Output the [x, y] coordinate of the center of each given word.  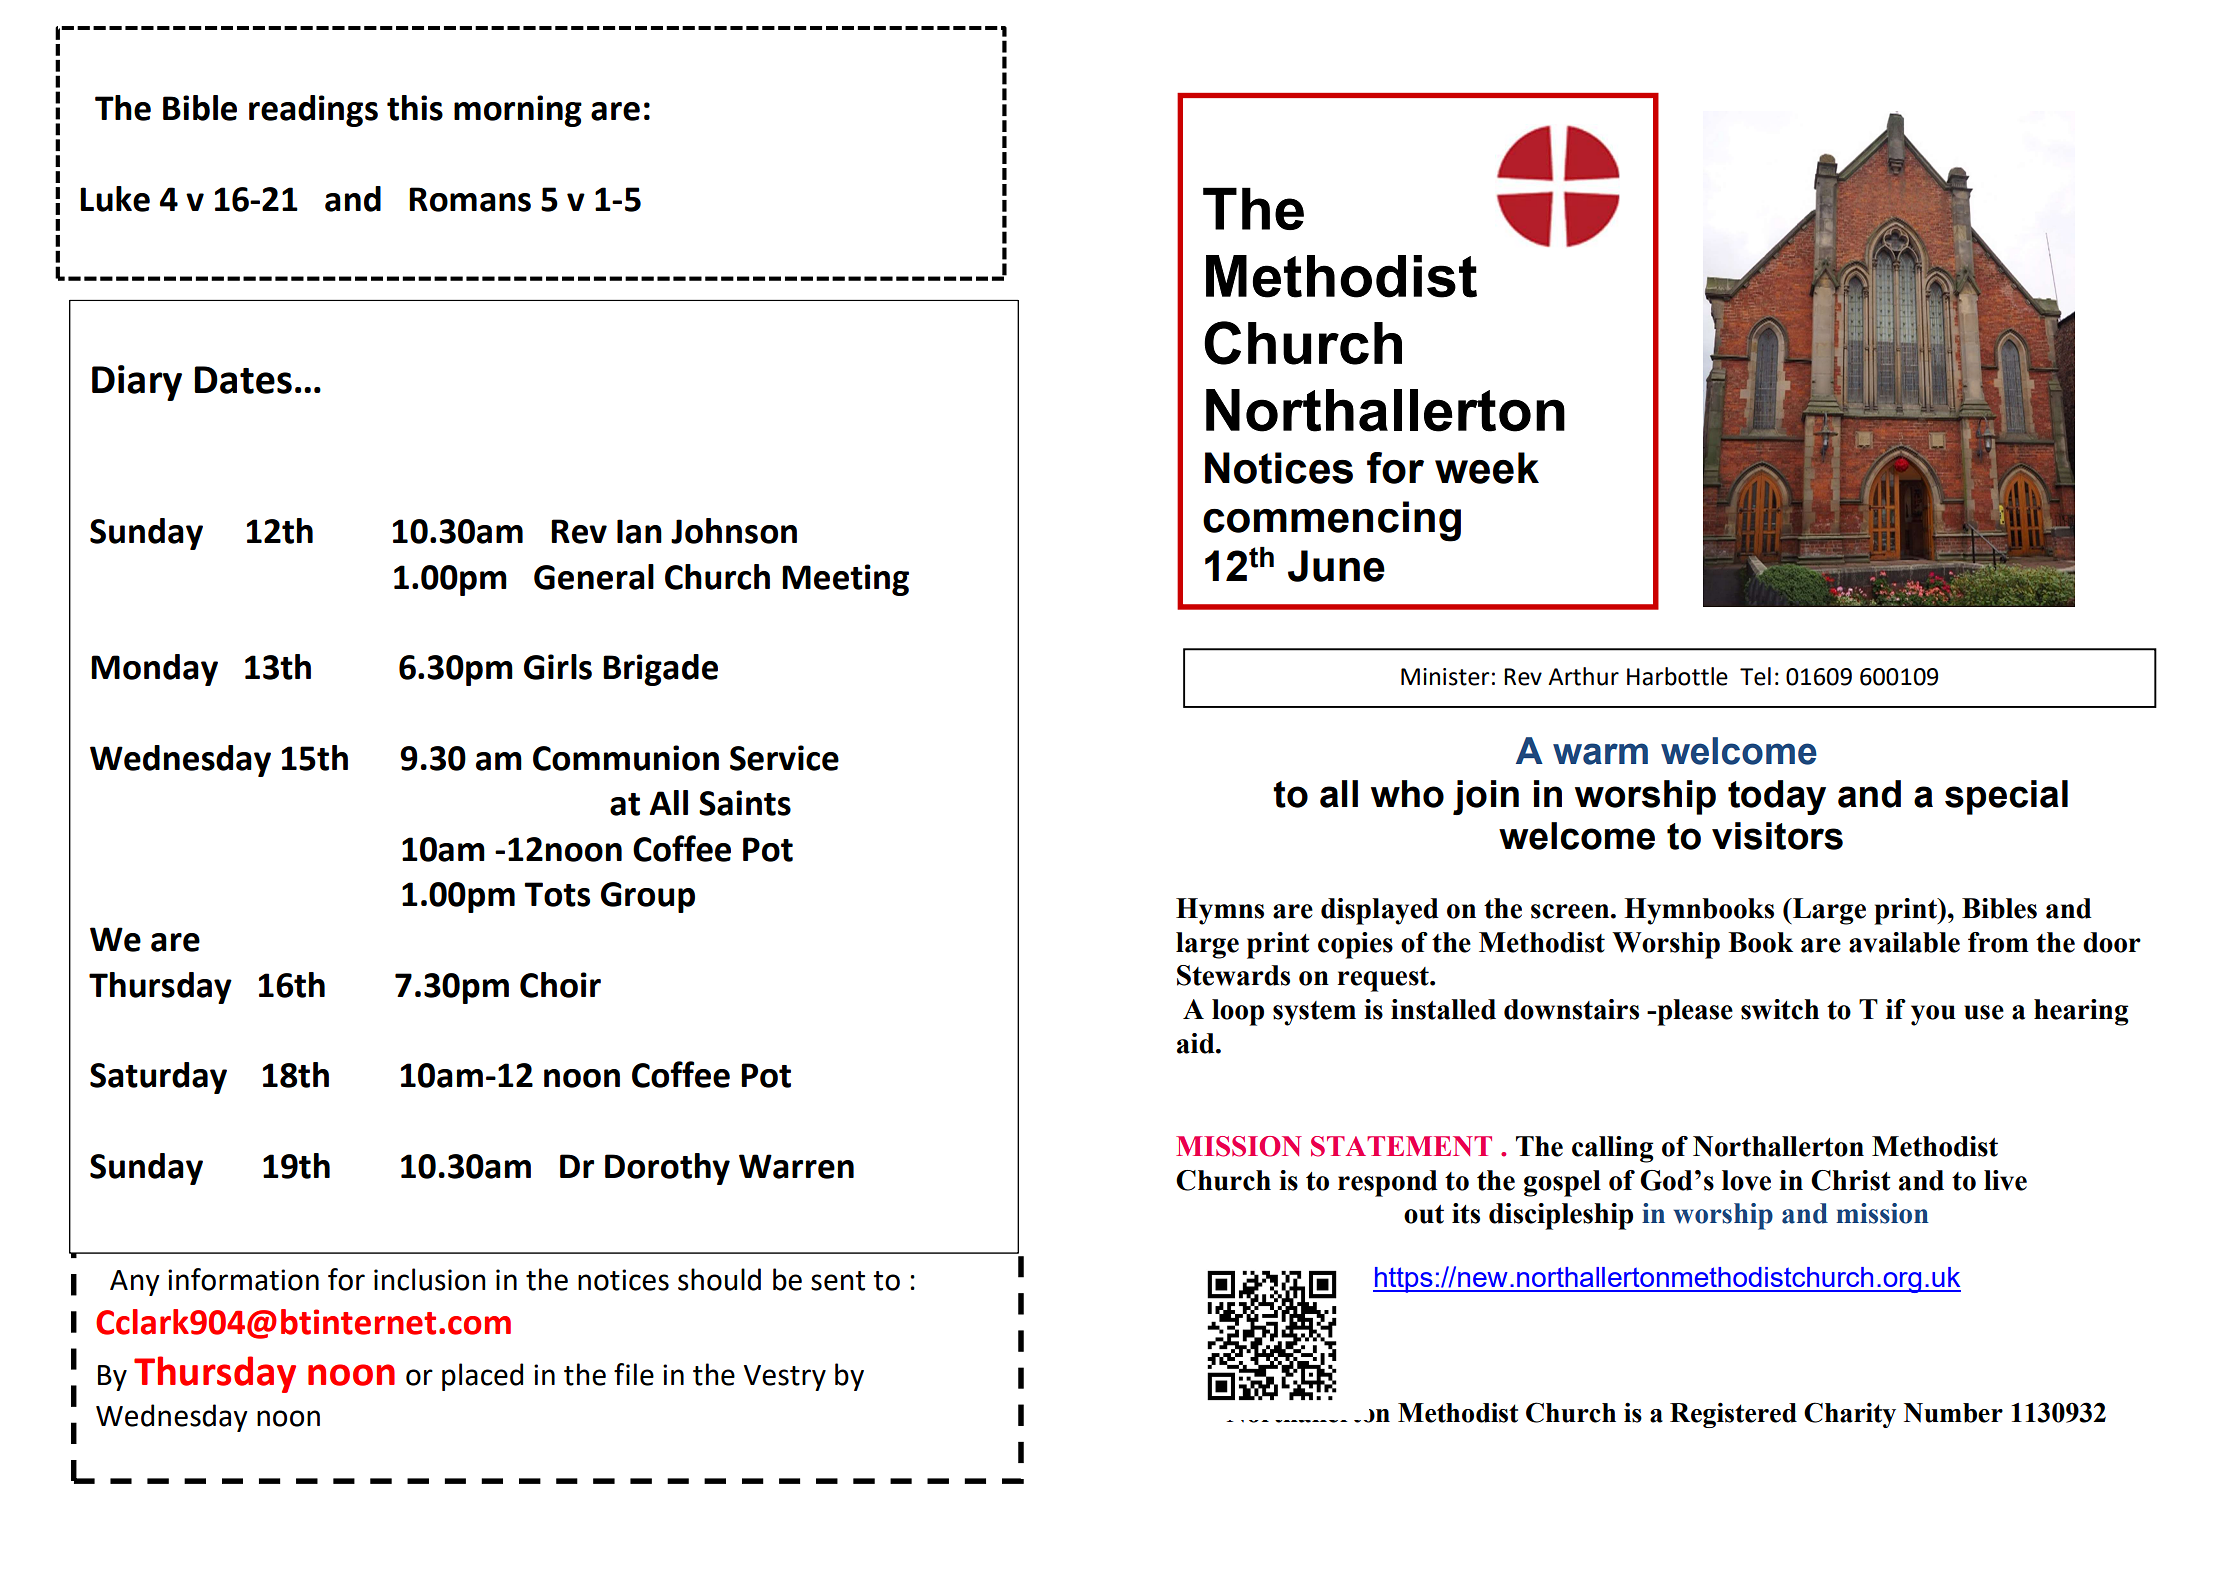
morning [518, 111]
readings [313, 111]
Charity [1850, 1415]
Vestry [785, 1378]
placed [482, 1377]
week [1487, 468]
